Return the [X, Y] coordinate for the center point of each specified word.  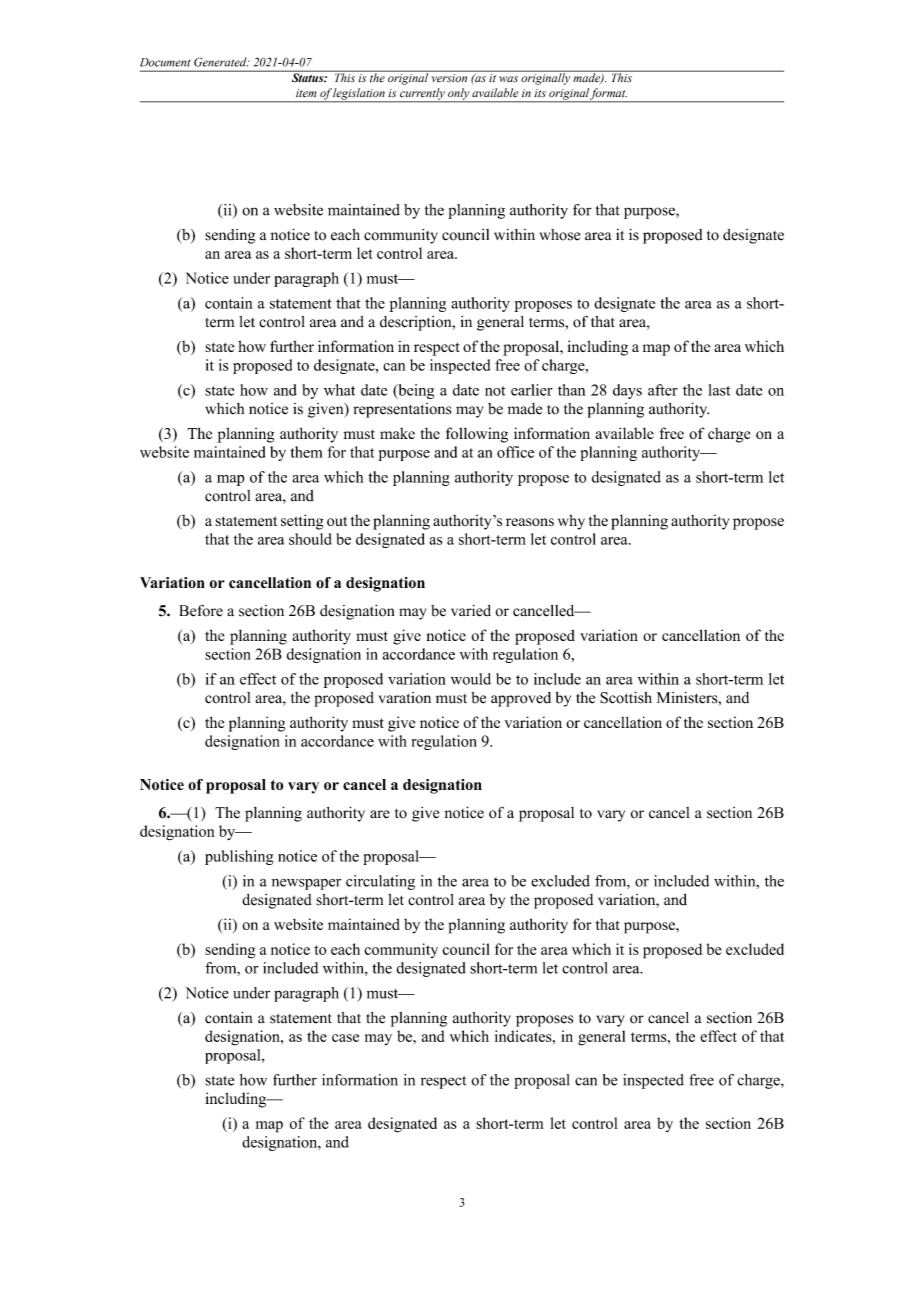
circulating [380, 882]
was [508, 79]
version [449, 78]
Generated [221, 62]
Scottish [626, 697]
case [345, 1038]
